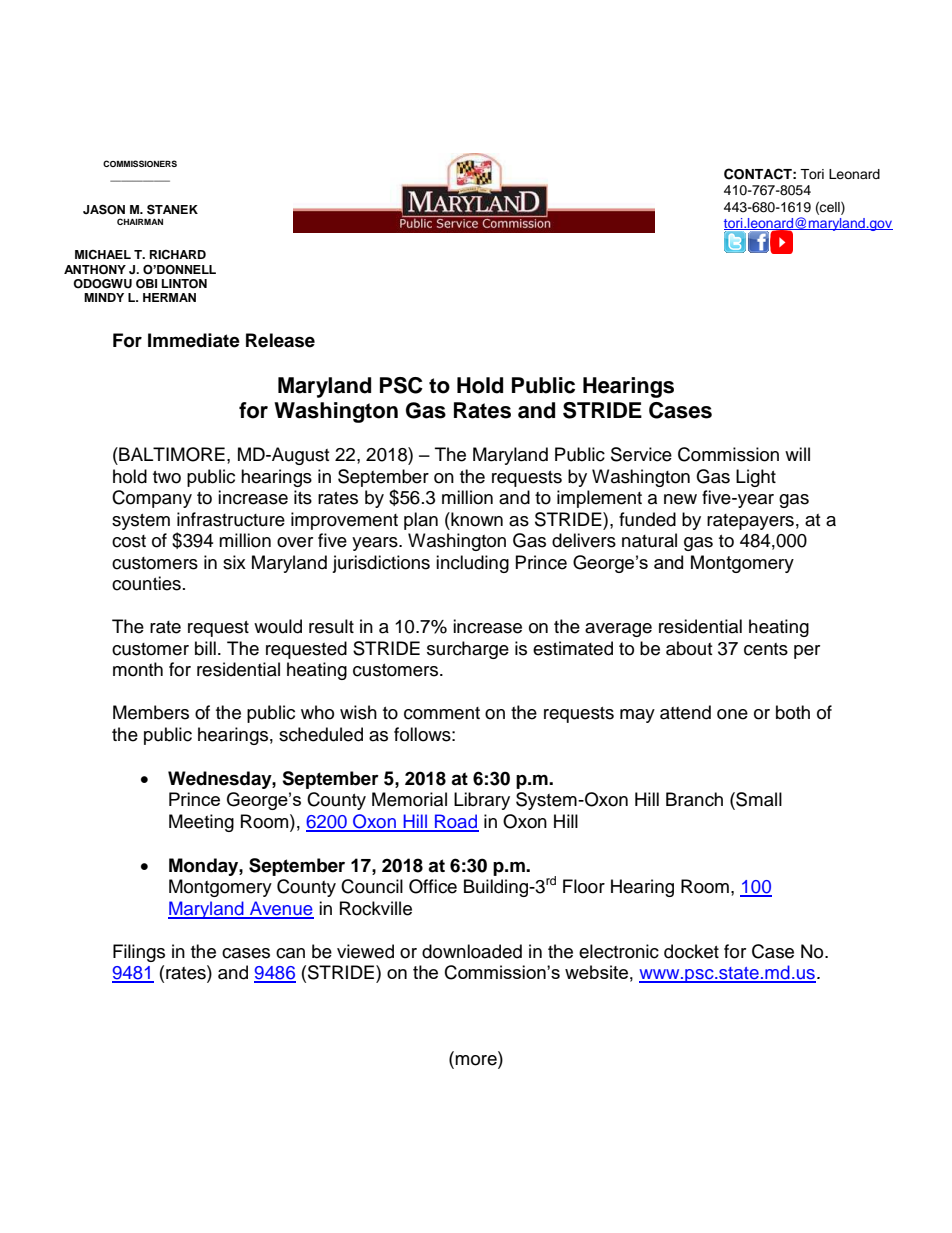 This document has width=952, height=1233. Describe the element at coordinates (178, 255) in the document. I see `RICHARD` at that location.
